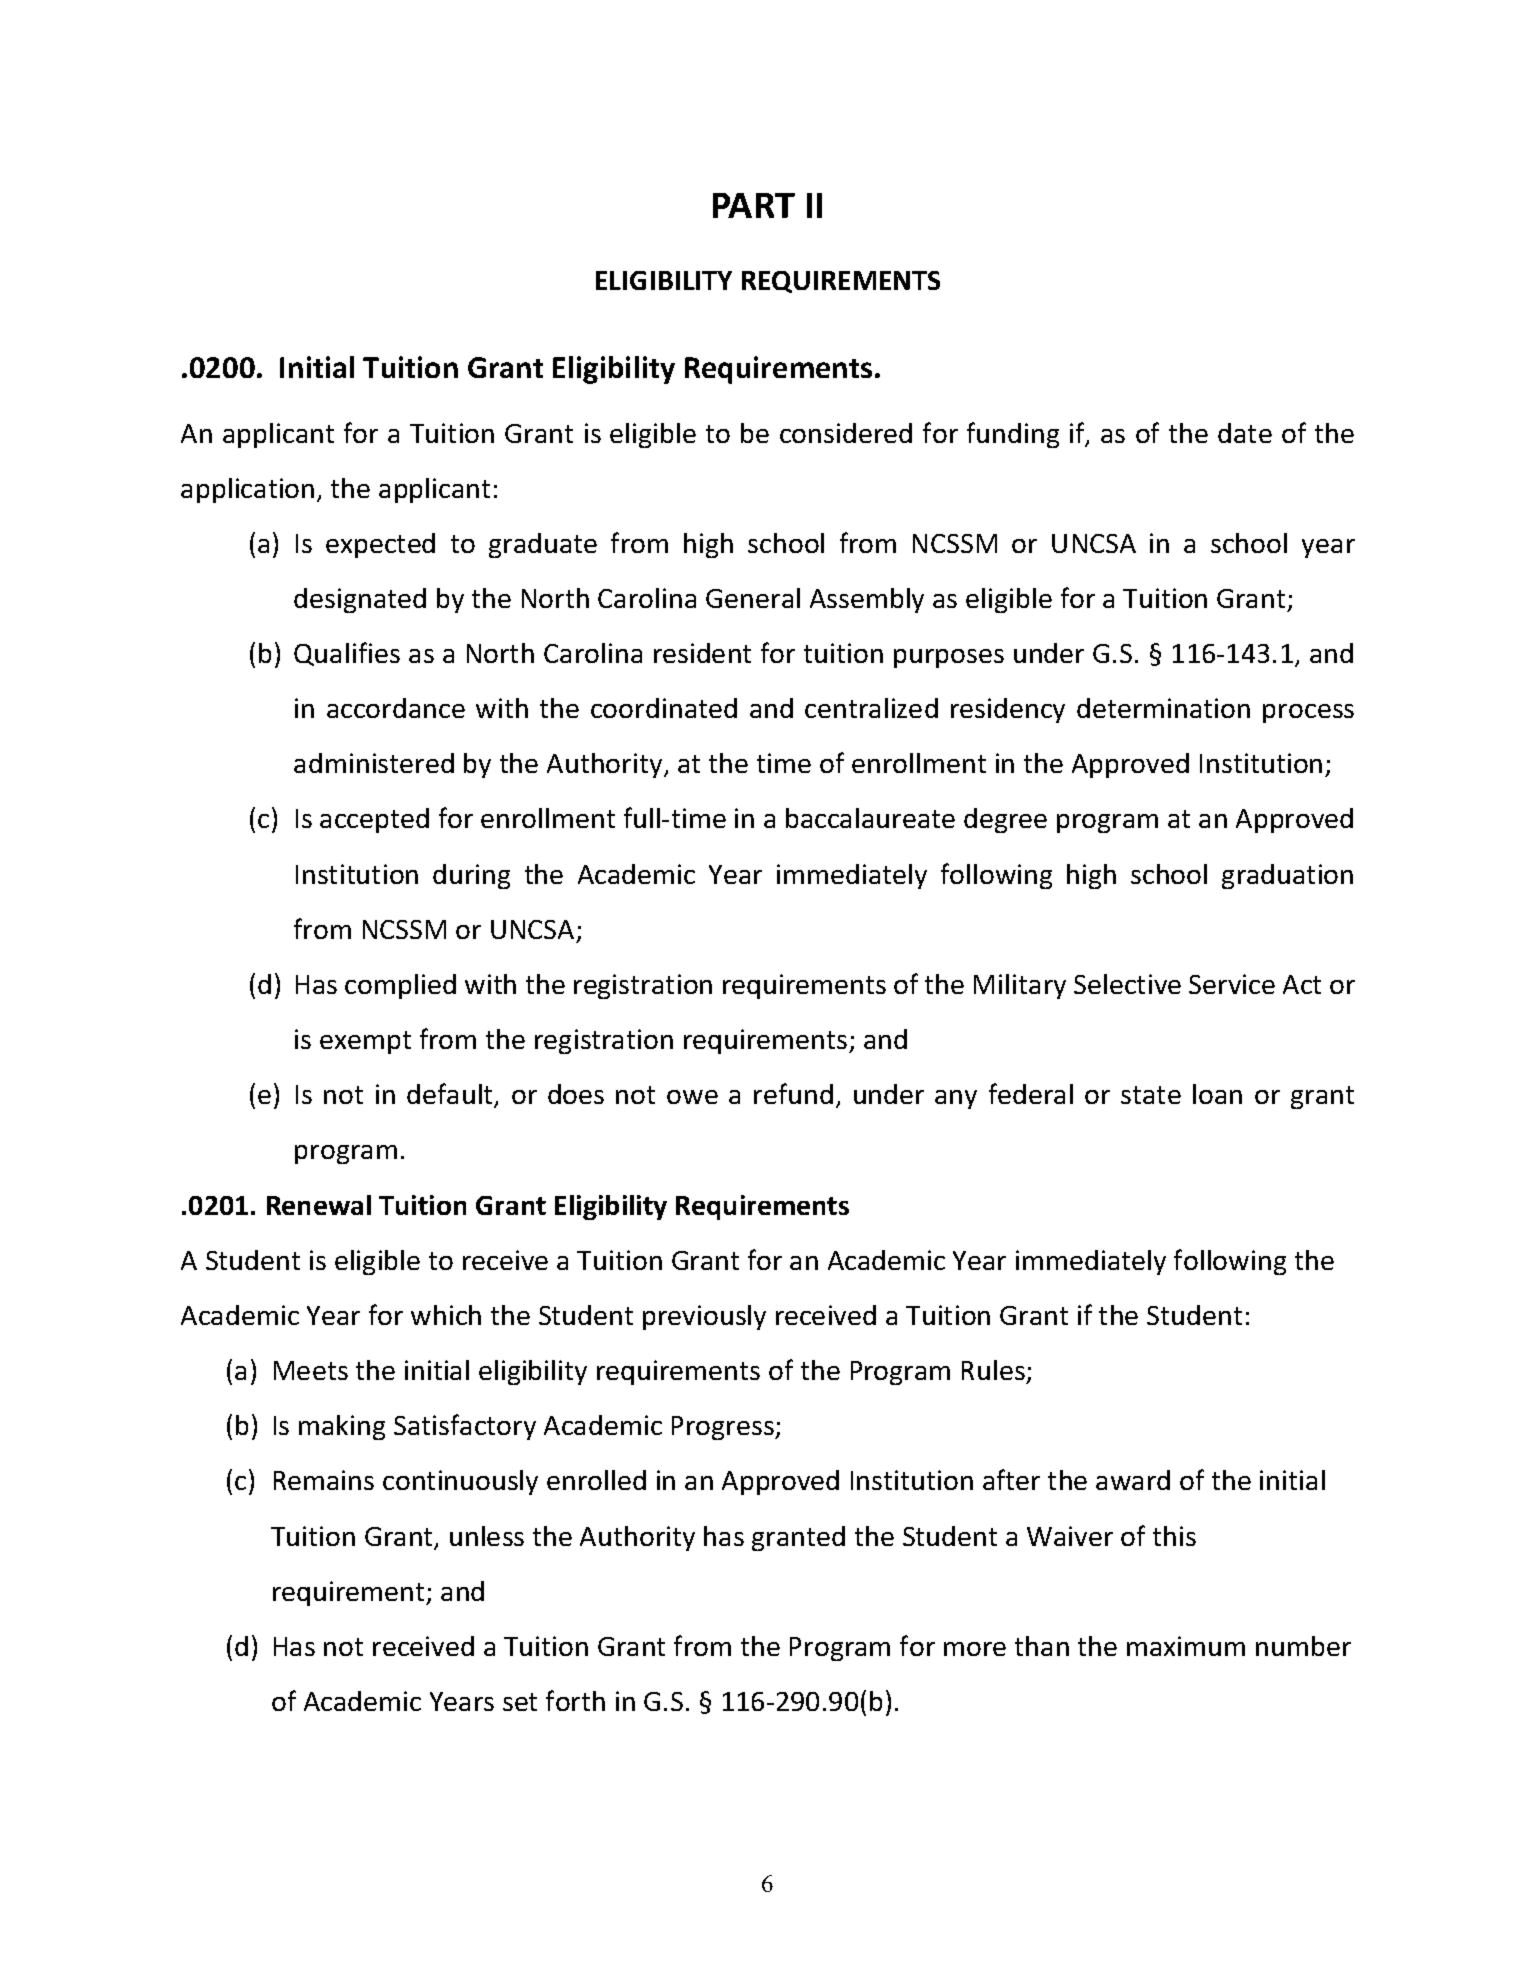 Image resolution: width=1536 pixels, height=1988 pixels. Describe the element at coordinates (247, 490) in the screenshot. I see `application` at that location.
